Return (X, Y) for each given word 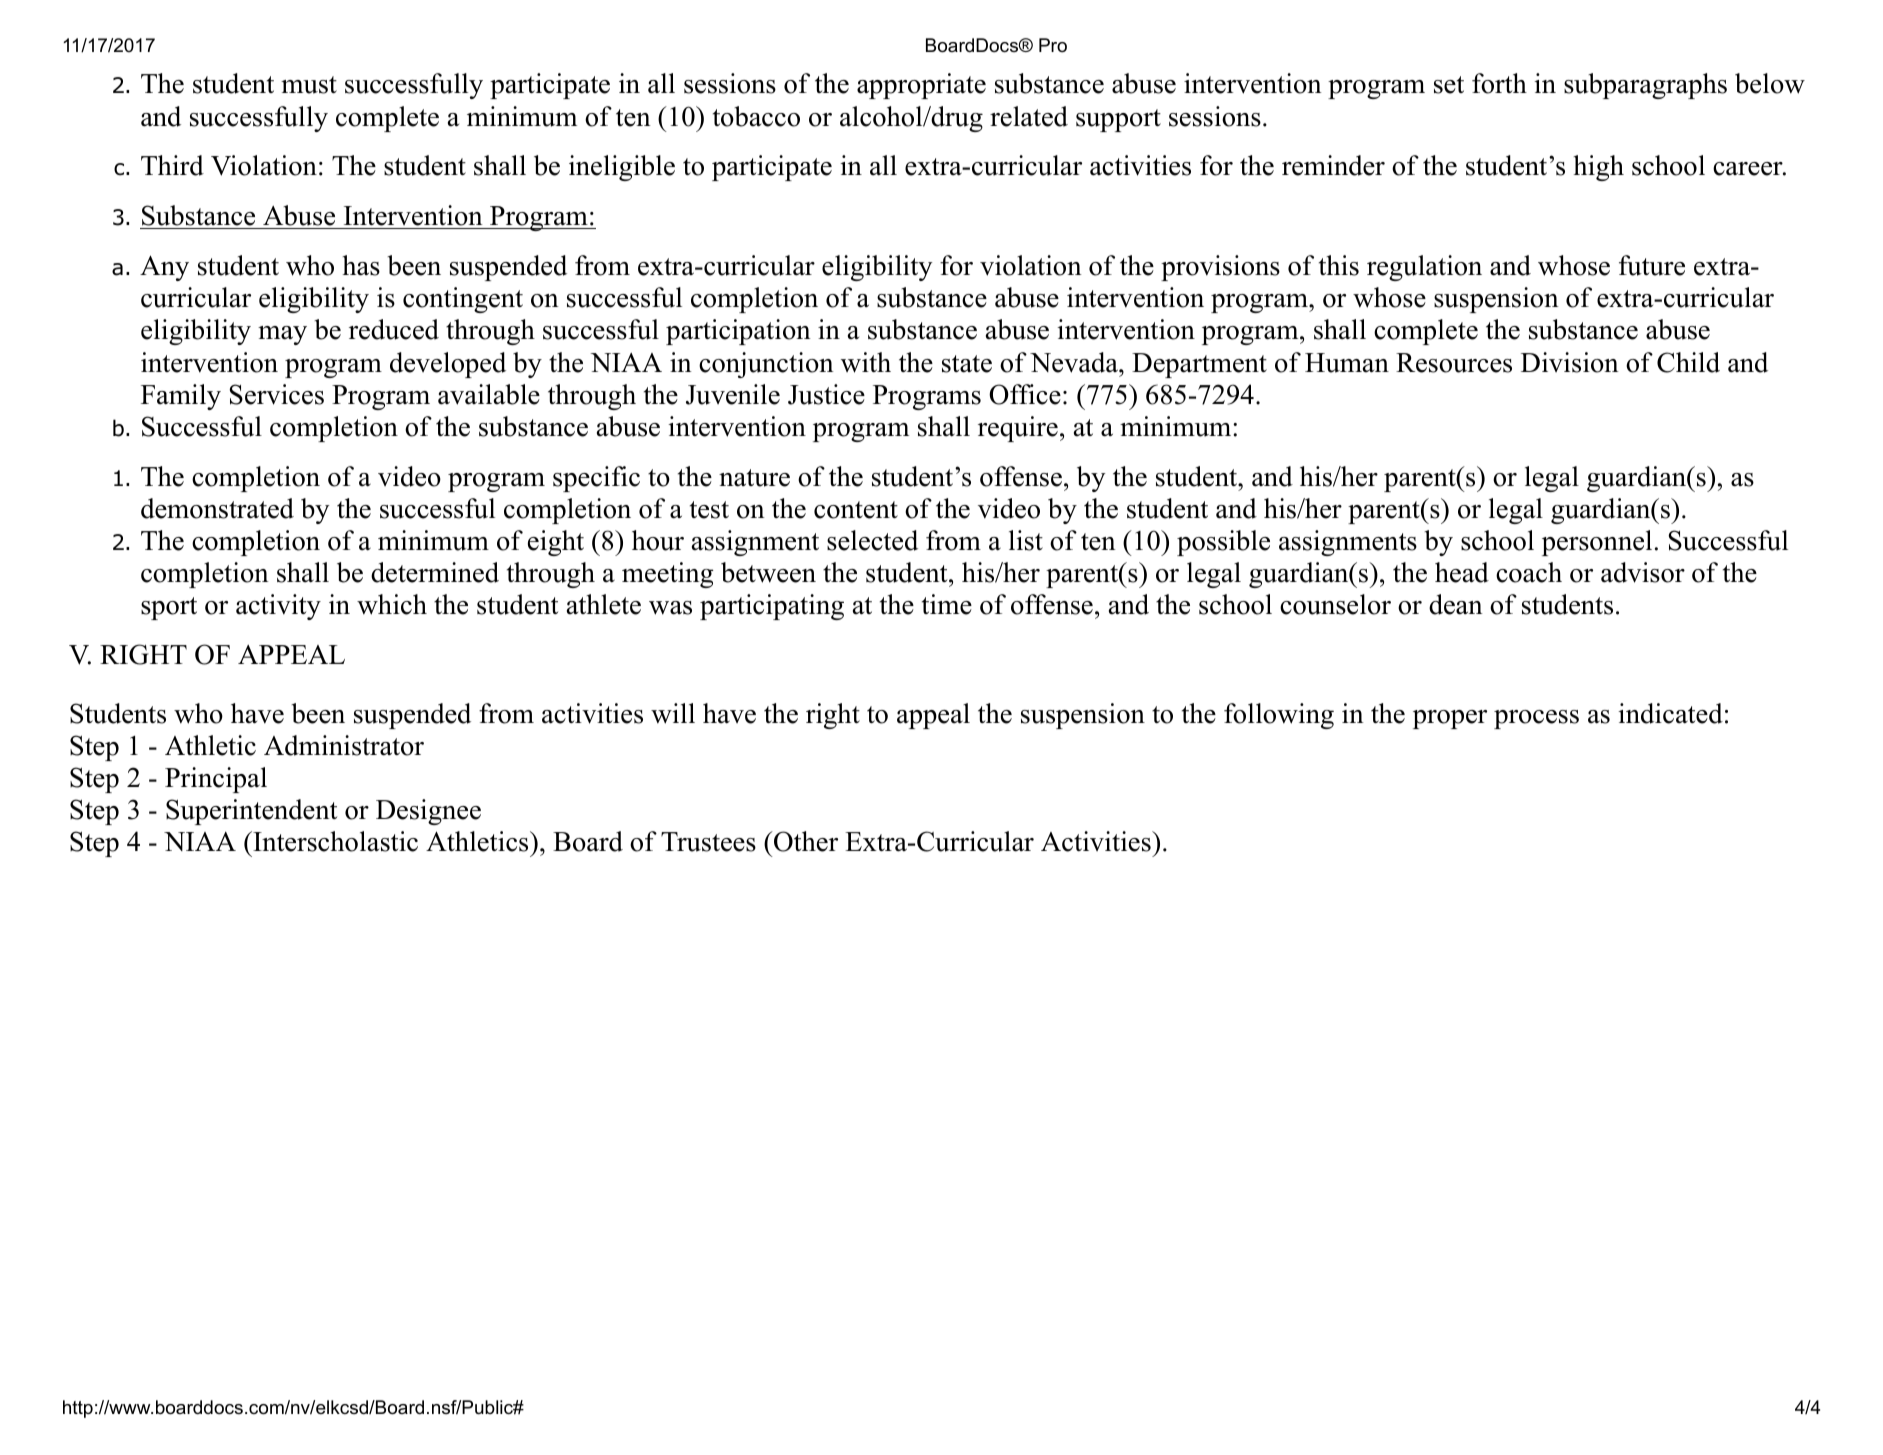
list (1026, 540)
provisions (1220, 268)
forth (1499, 83)
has (361, 265)
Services (276, 394)
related (1029, 116)
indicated (1670, 713)
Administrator (344, 745)
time (947, 604)
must (309, 85)
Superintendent (251, 812)
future (1652, 265)
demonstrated (217, 508)
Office (1025, 394)
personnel (1597, 543)
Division (1570, 362)
